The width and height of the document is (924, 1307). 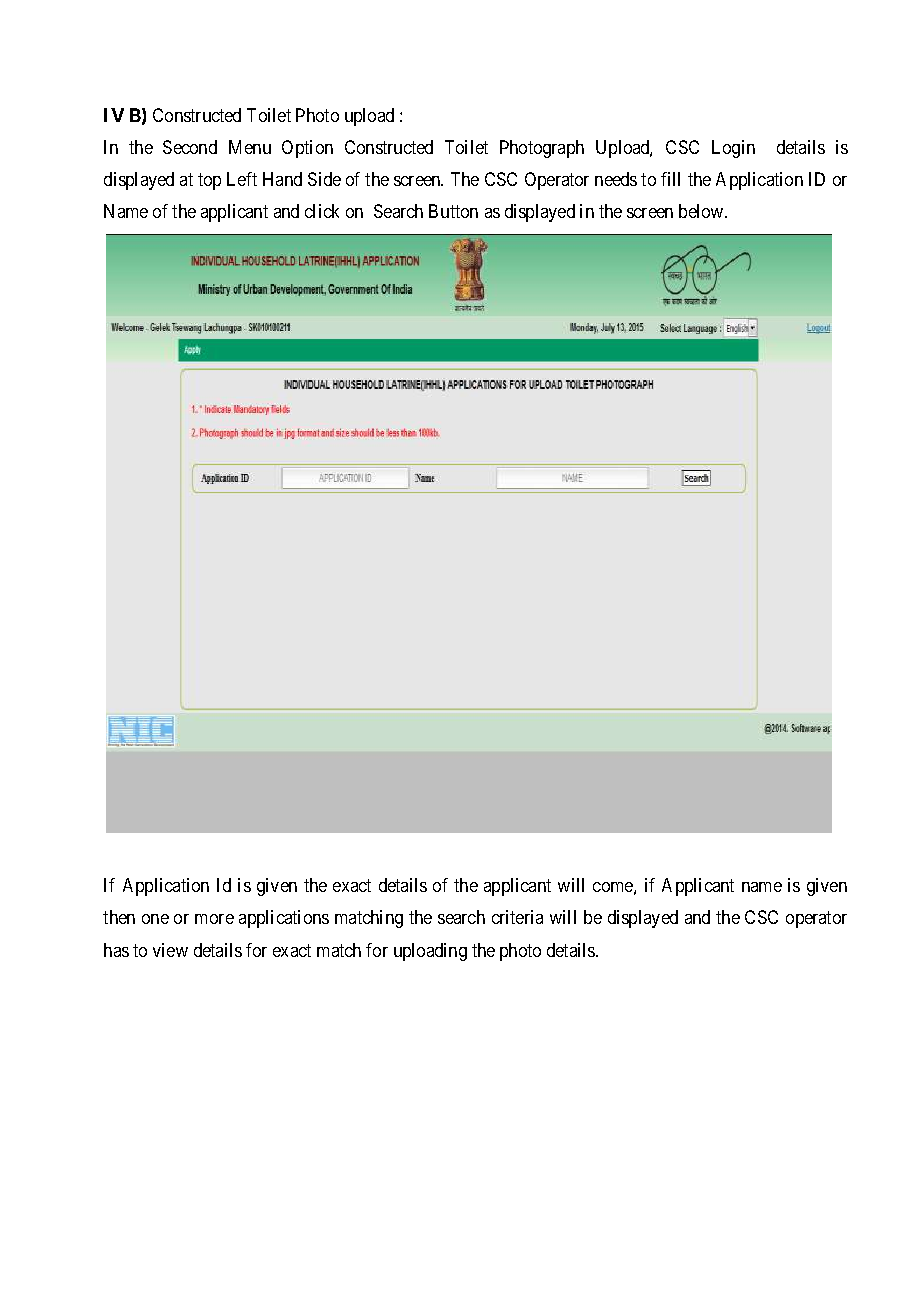 I want to click on view, so click(x=170, y=950).
